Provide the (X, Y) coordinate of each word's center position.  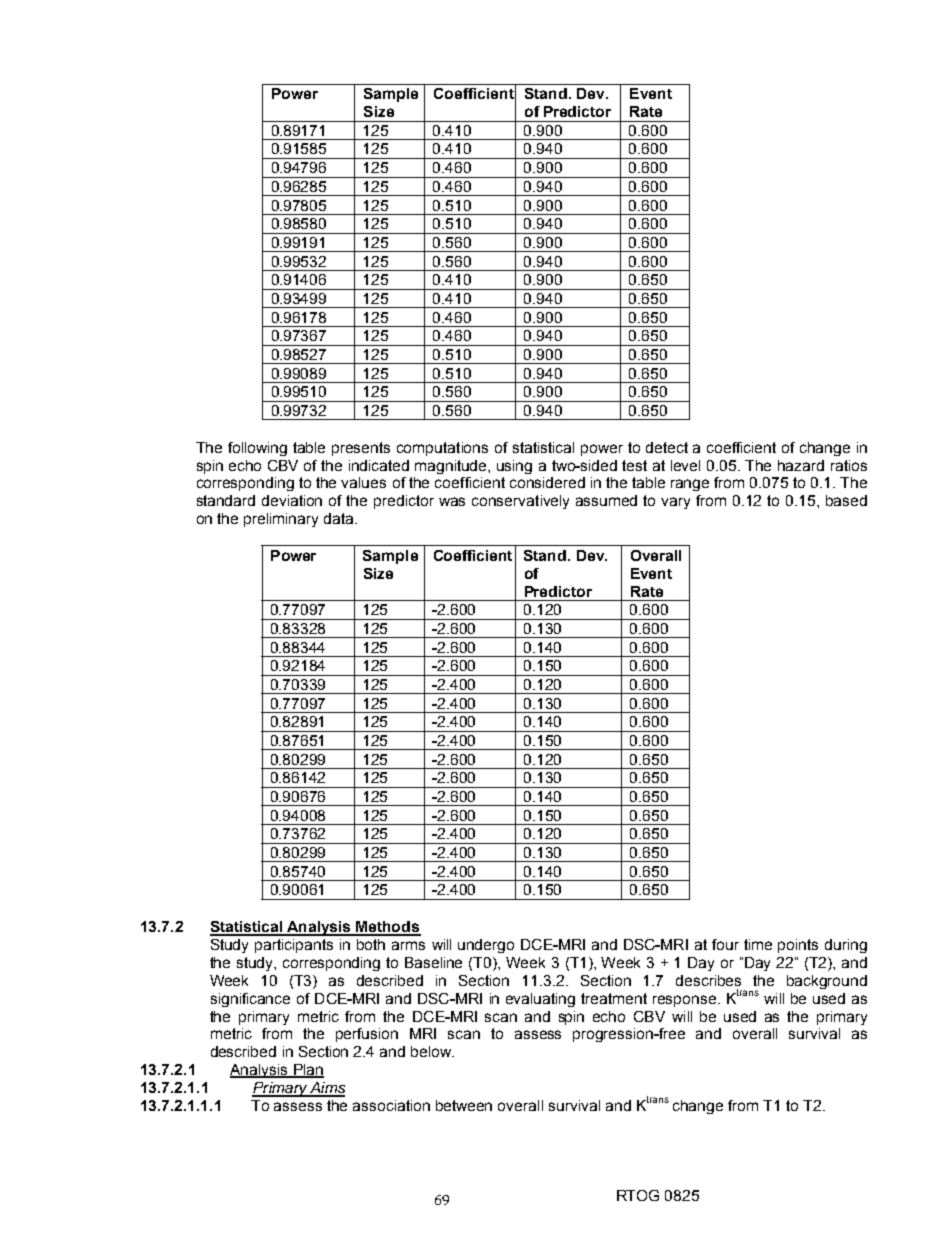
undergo (486, 946)
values (363, 482)
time (758, 944)
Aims (326, 1089)
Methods (388, 928)
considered (547, 482)
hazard (801, 465)
